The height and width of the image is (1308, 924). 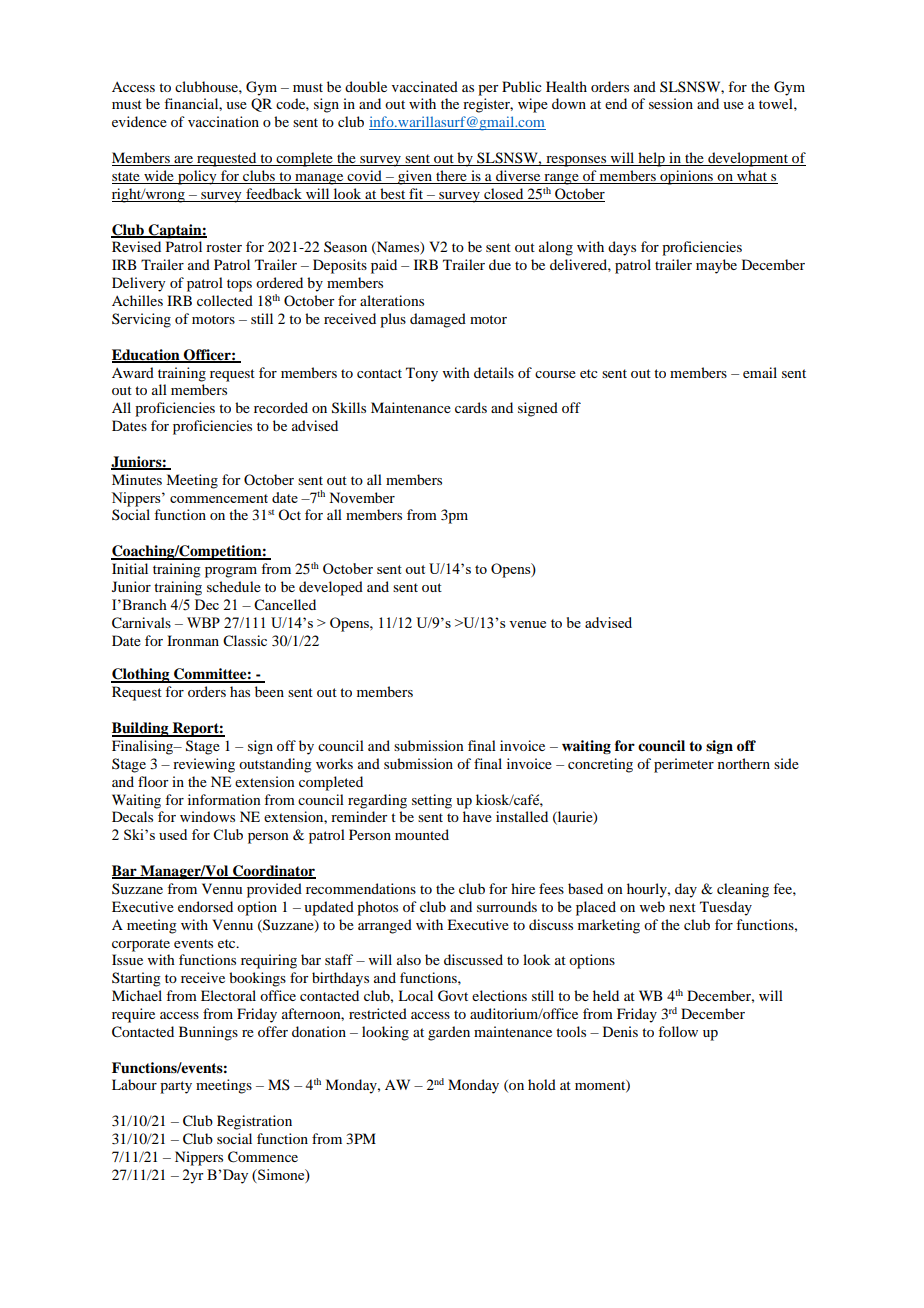 What do you see at coordinates (425, 86) in the image?
I see `vaccinated` at bounding box center [425, 86].
